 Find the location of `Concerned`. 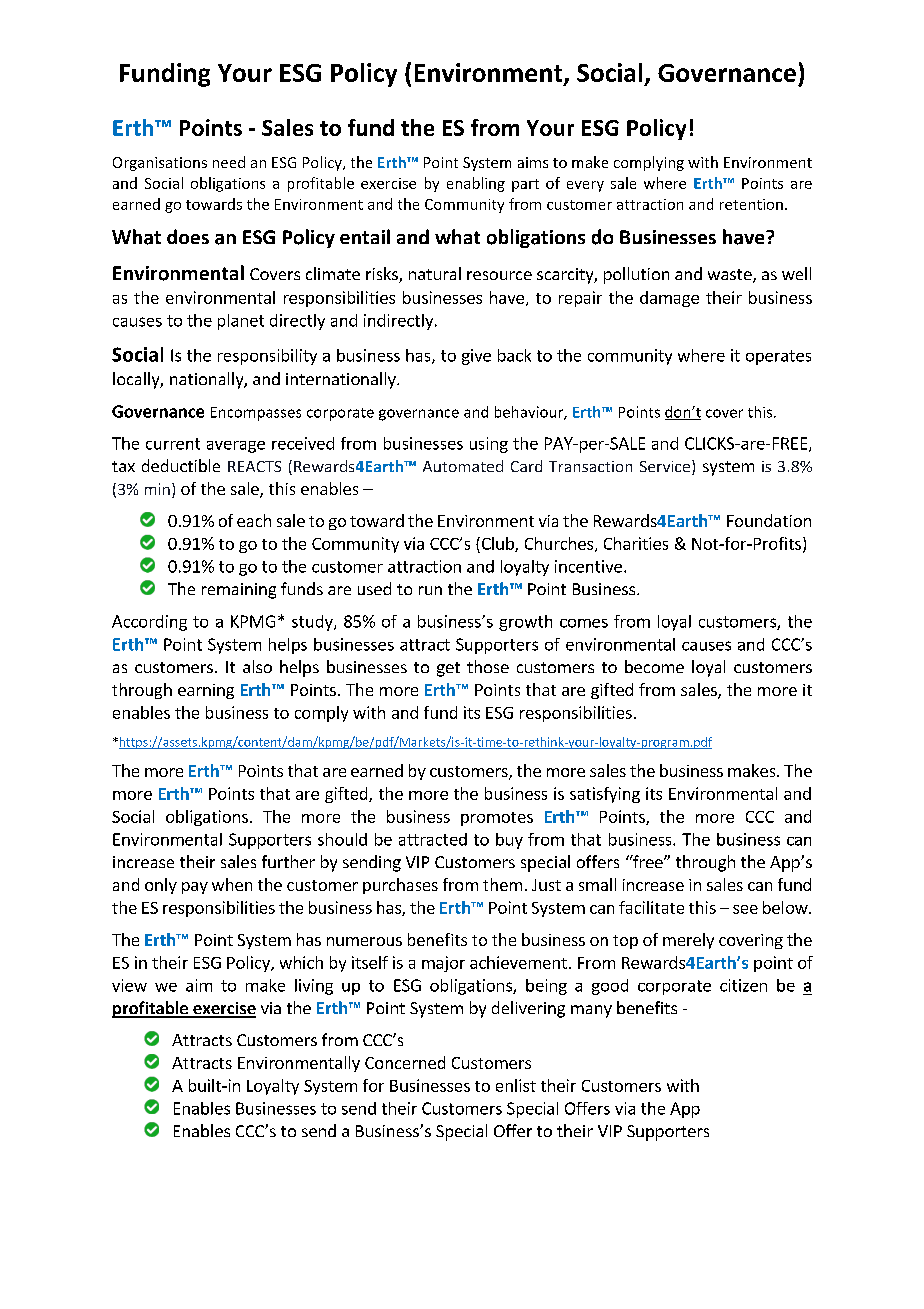

Concerned is located at coordinates (405, 1062).
